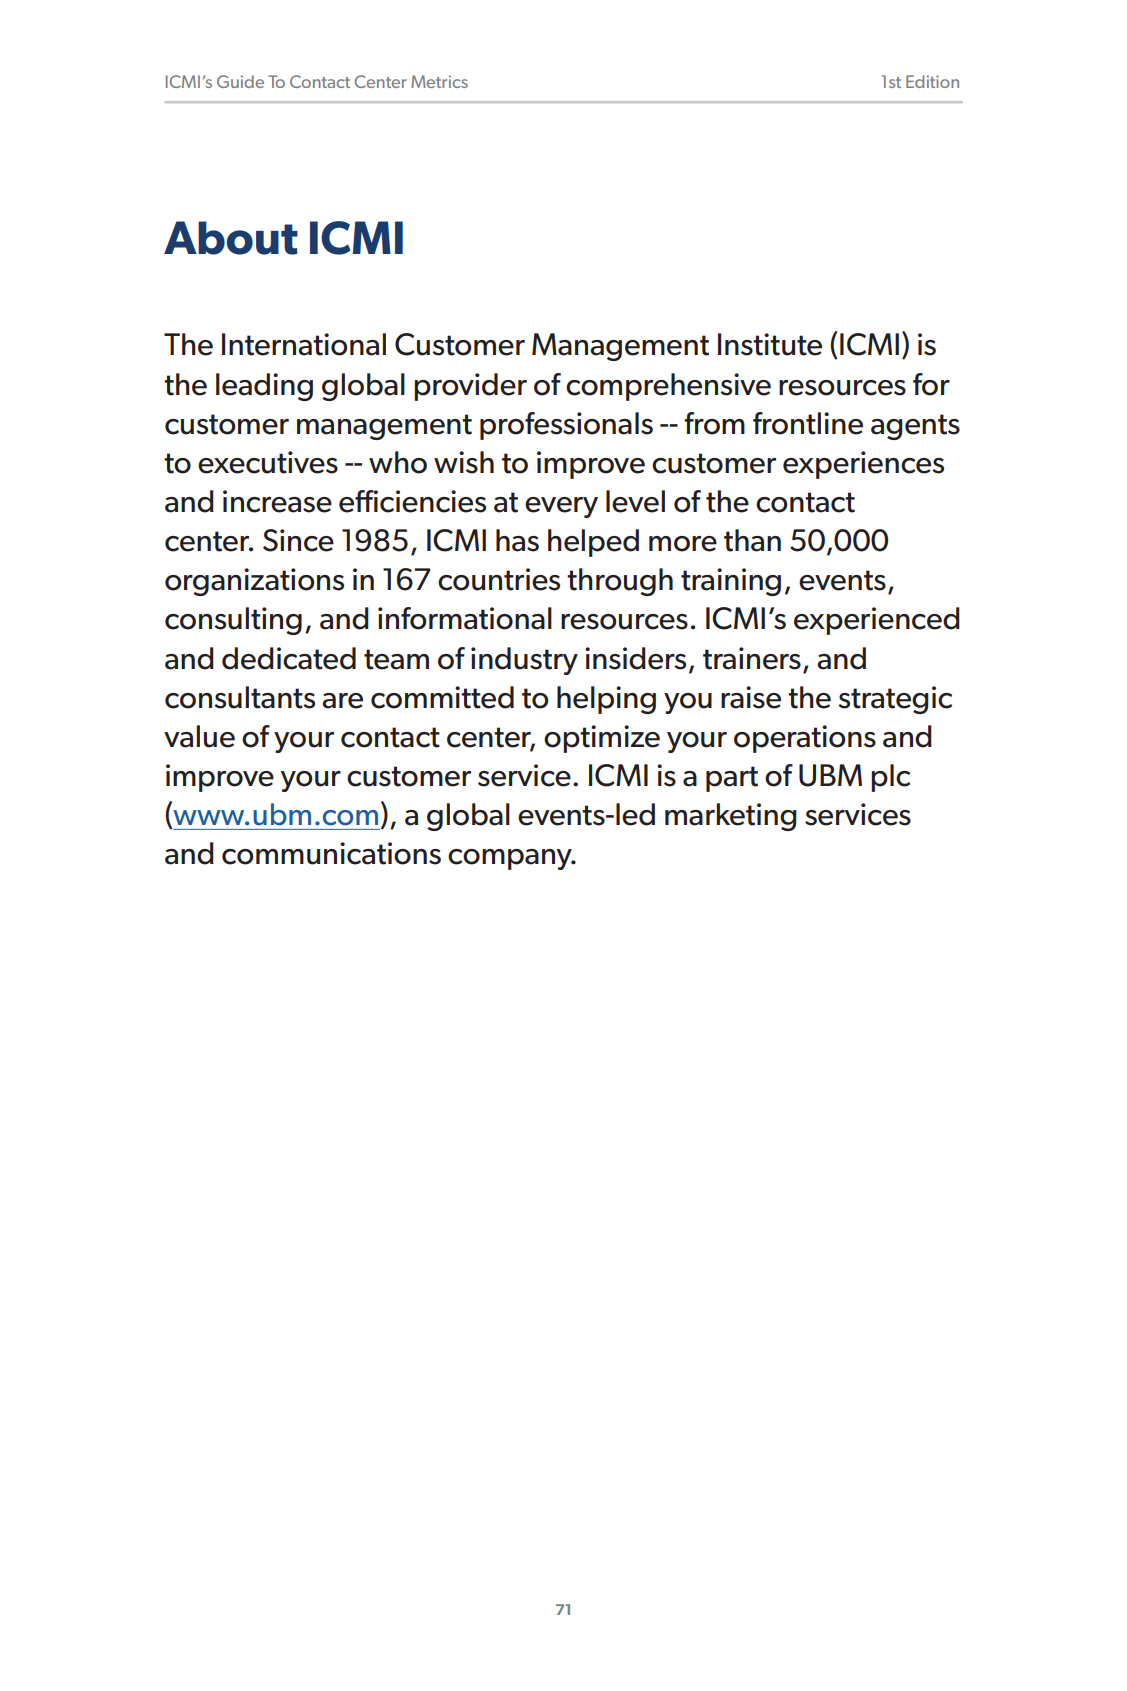  I want to click on provider, so click(470, 387).
